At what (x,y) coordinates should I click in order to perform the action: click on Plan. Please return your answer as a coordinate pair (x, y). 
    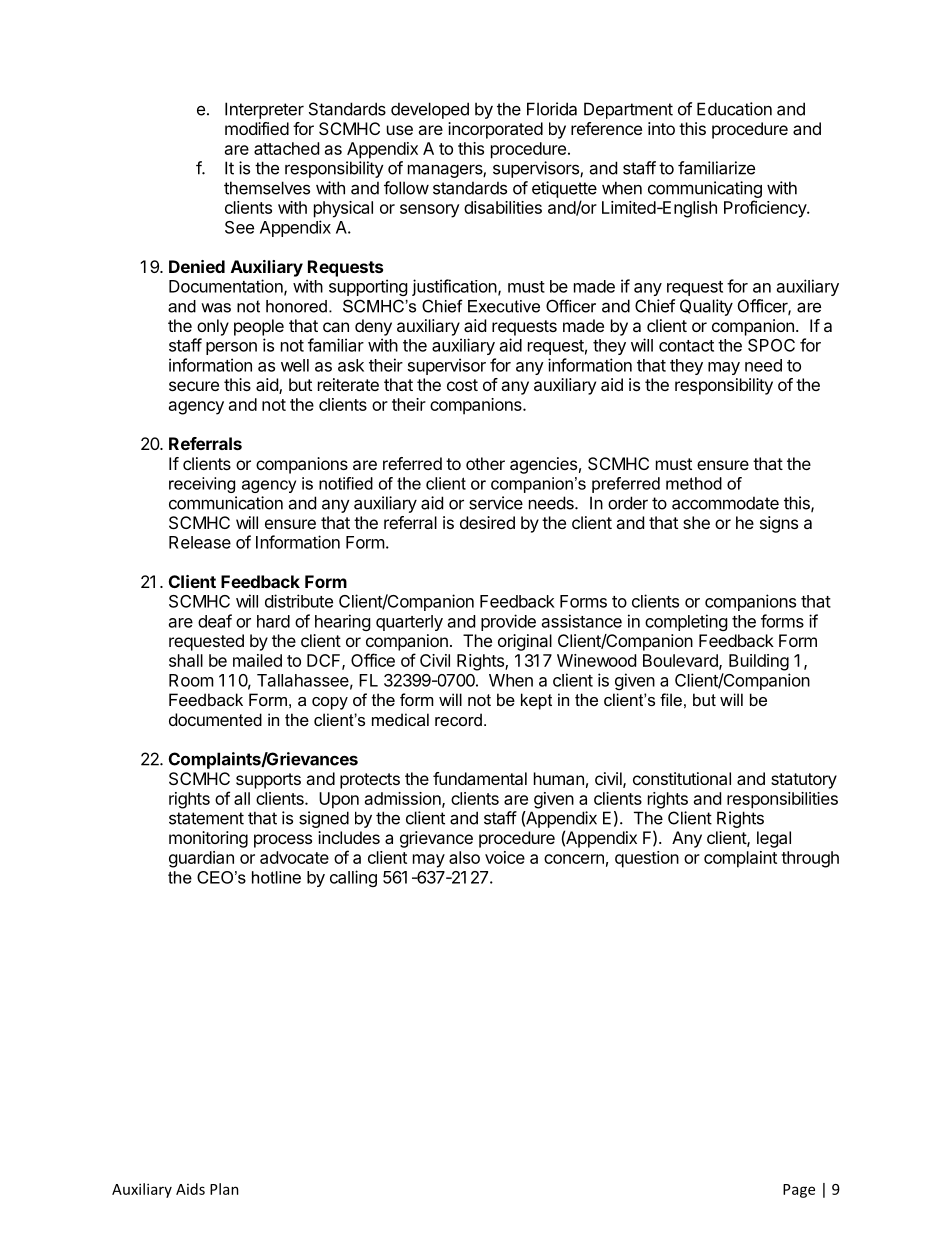
    Looking at the image, I should click on (224, 1189).
